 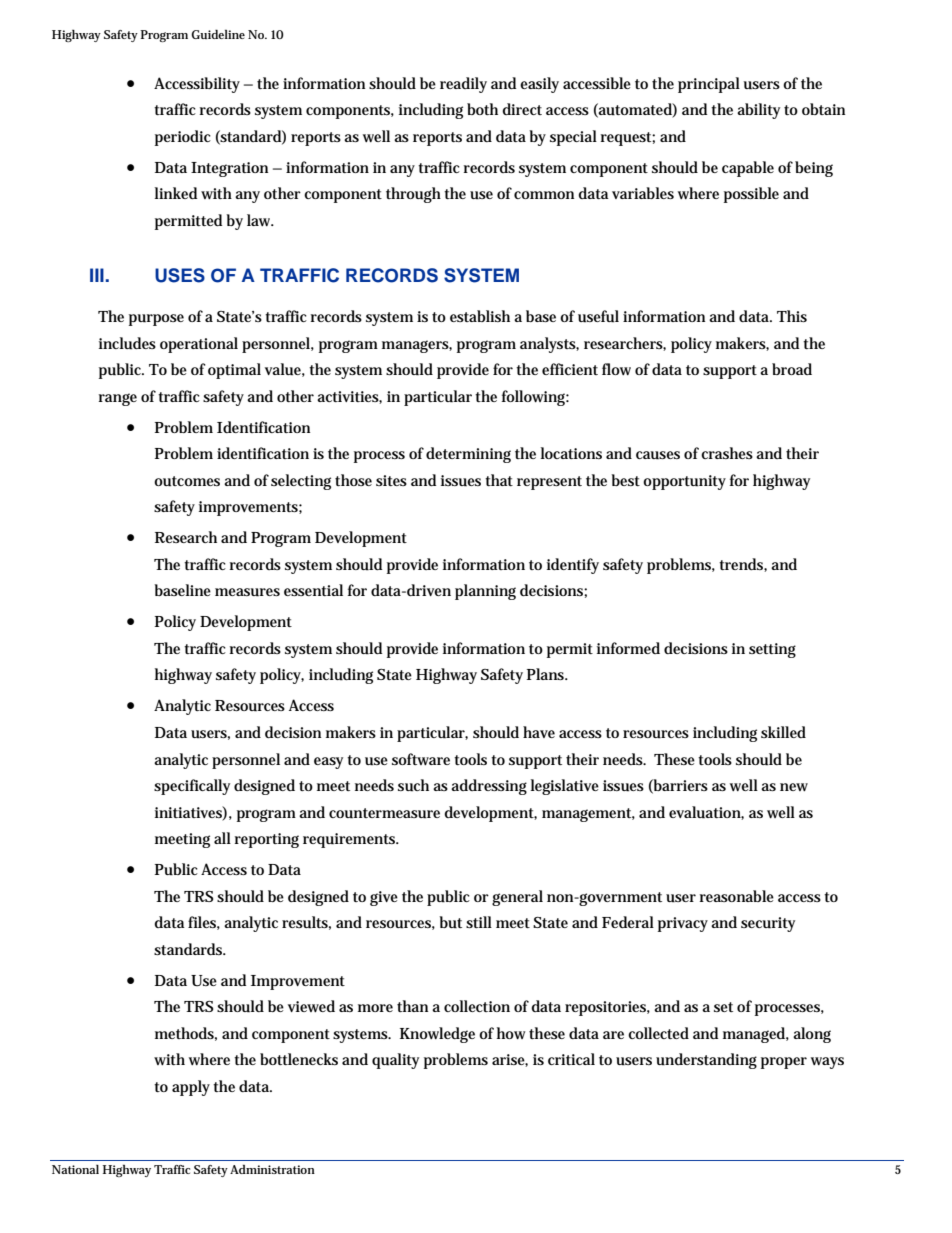 I want to click on addressing, so click(x=489, y=787).
